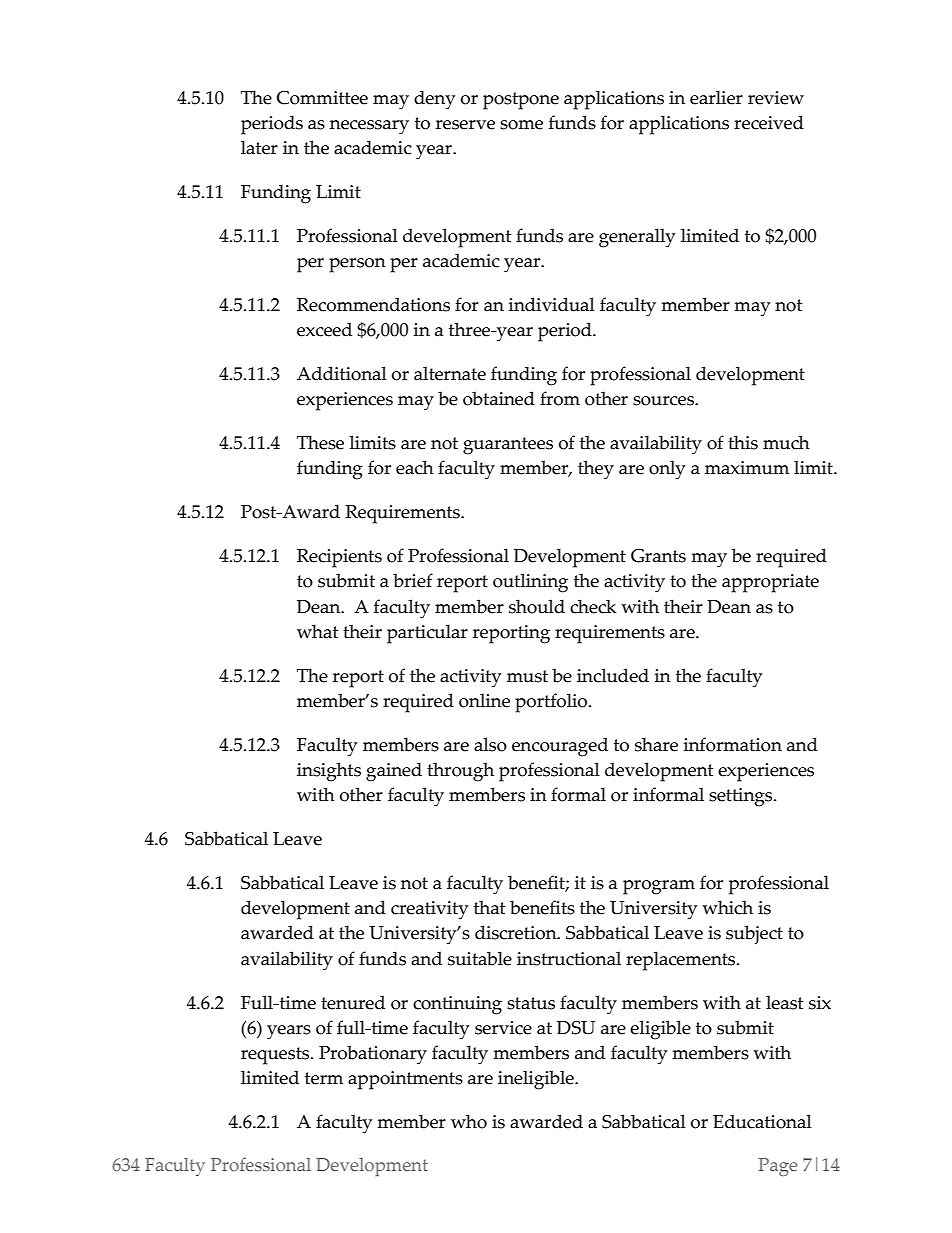  Describe the element at coordinates (329, 772) in the image. I see `insights` at that location.
